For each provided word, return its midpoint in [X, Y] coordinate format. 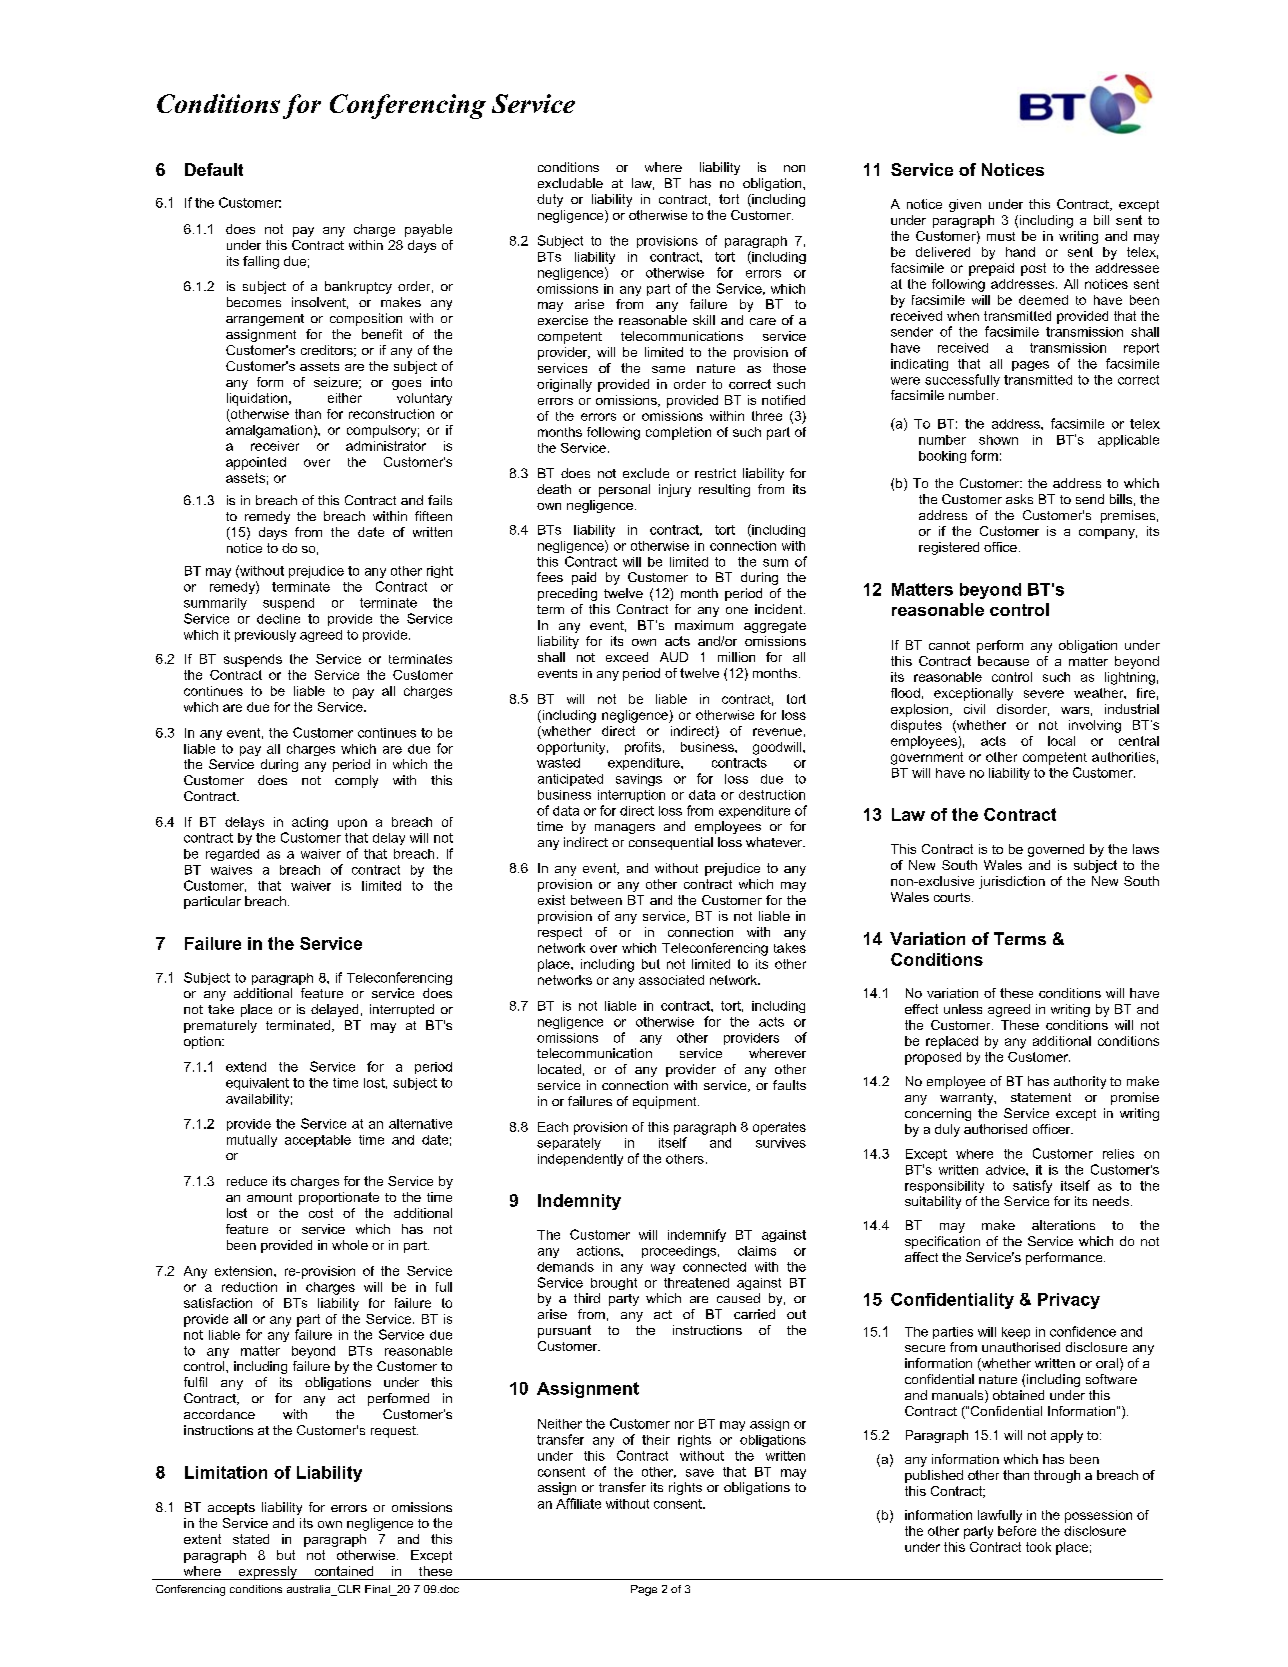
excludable [570, 183]
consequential [671, 843]
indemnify [697, 1235]
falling [261, 262]
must [1001, 236]
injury [675, 490]
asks [1019, 499]
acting [310, 823]
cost [321, 1213]
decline [278, 619]
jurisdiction [1012, 882]
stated [251, 1539]
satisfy [1032, 1186]
